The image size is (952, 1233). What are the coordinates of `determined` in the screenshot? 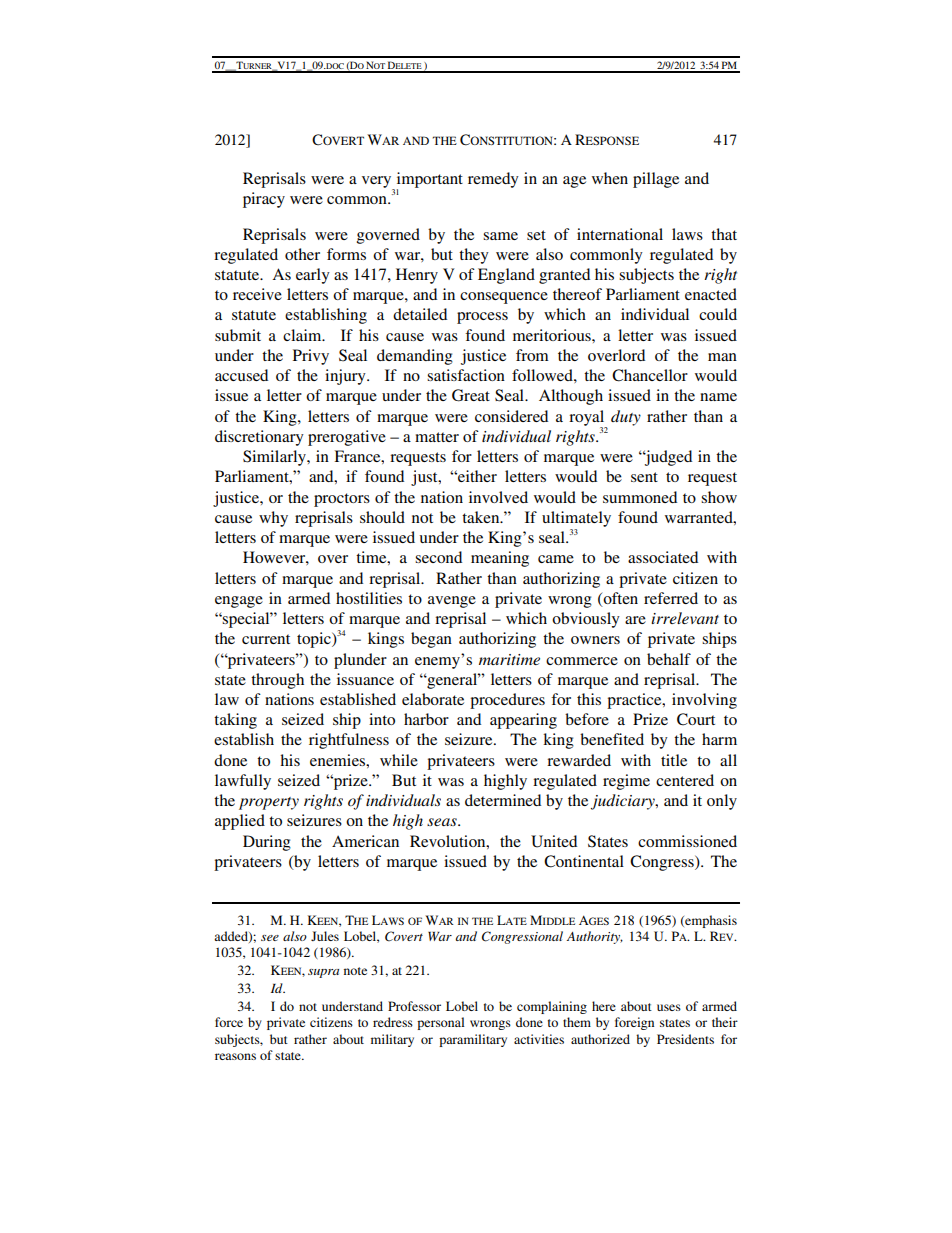 It's located at (503, 800).
